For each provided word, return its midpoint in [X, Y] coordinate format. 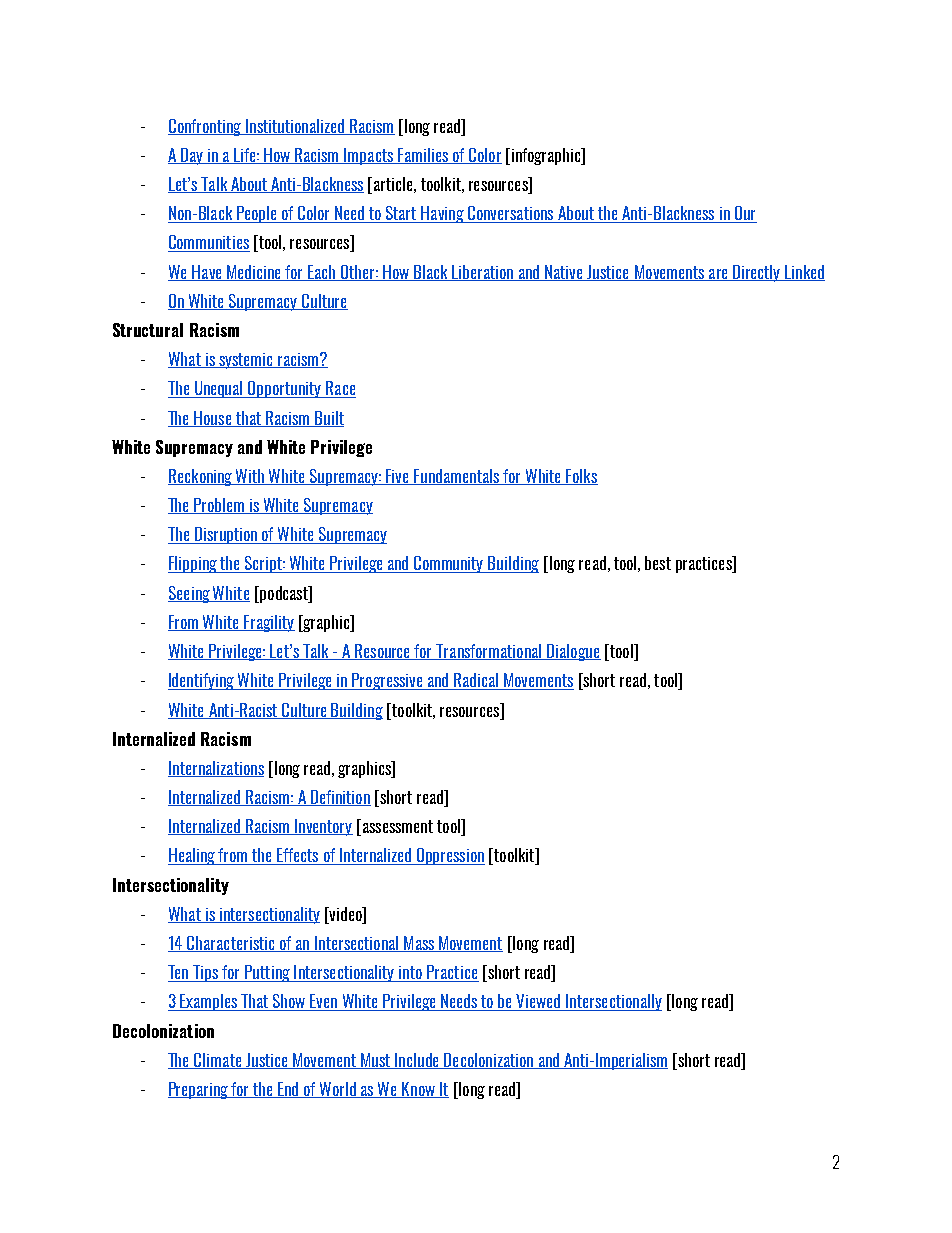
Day [192, 156]
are [718, 275]
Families [423, 156]
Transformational [489, 652]
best [658, 563]
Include [417, 1061]
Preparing [199, 1090]
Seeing [190, 594]
